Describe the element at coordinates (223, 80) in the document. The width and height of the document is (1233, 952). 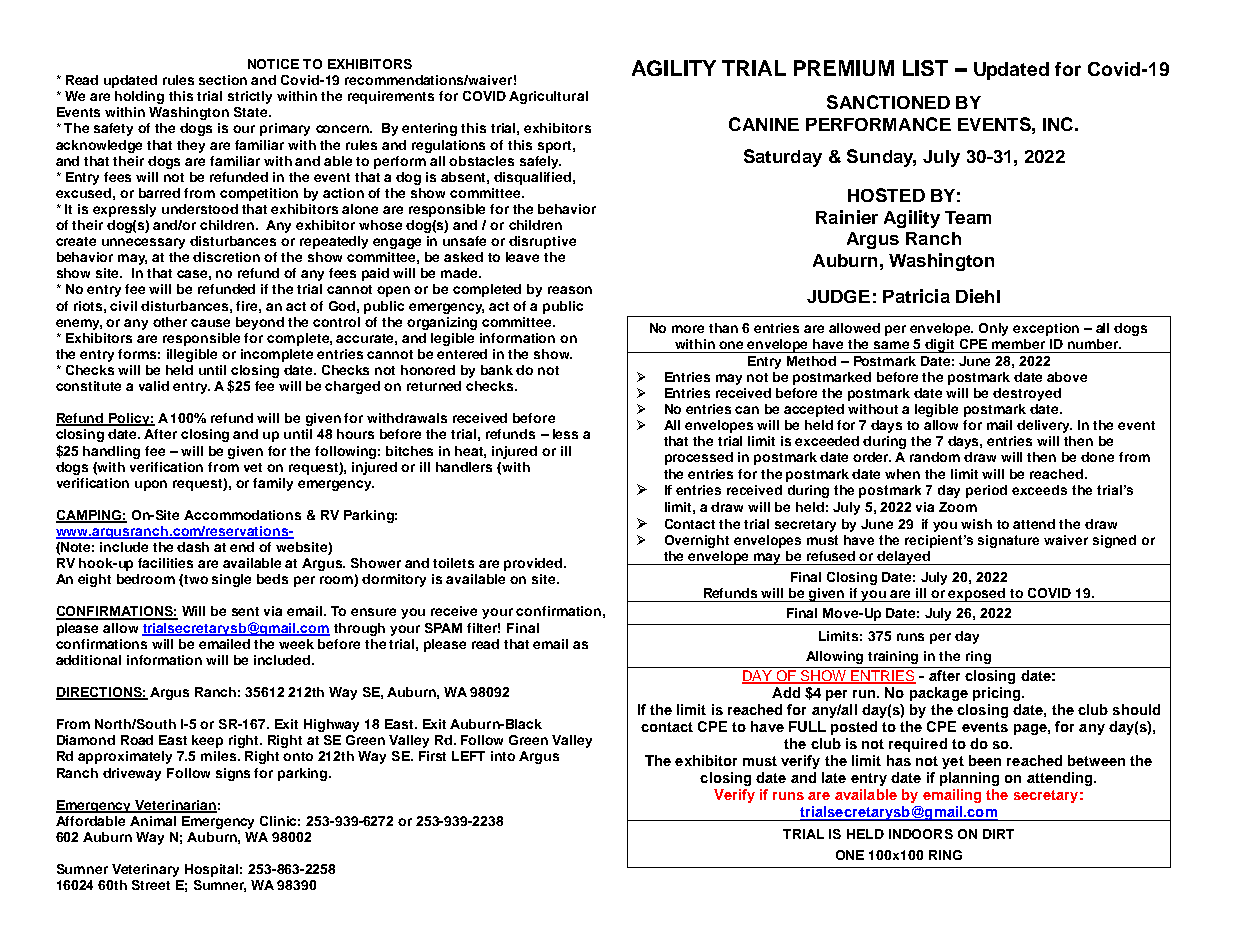
I see `section` at that location.
